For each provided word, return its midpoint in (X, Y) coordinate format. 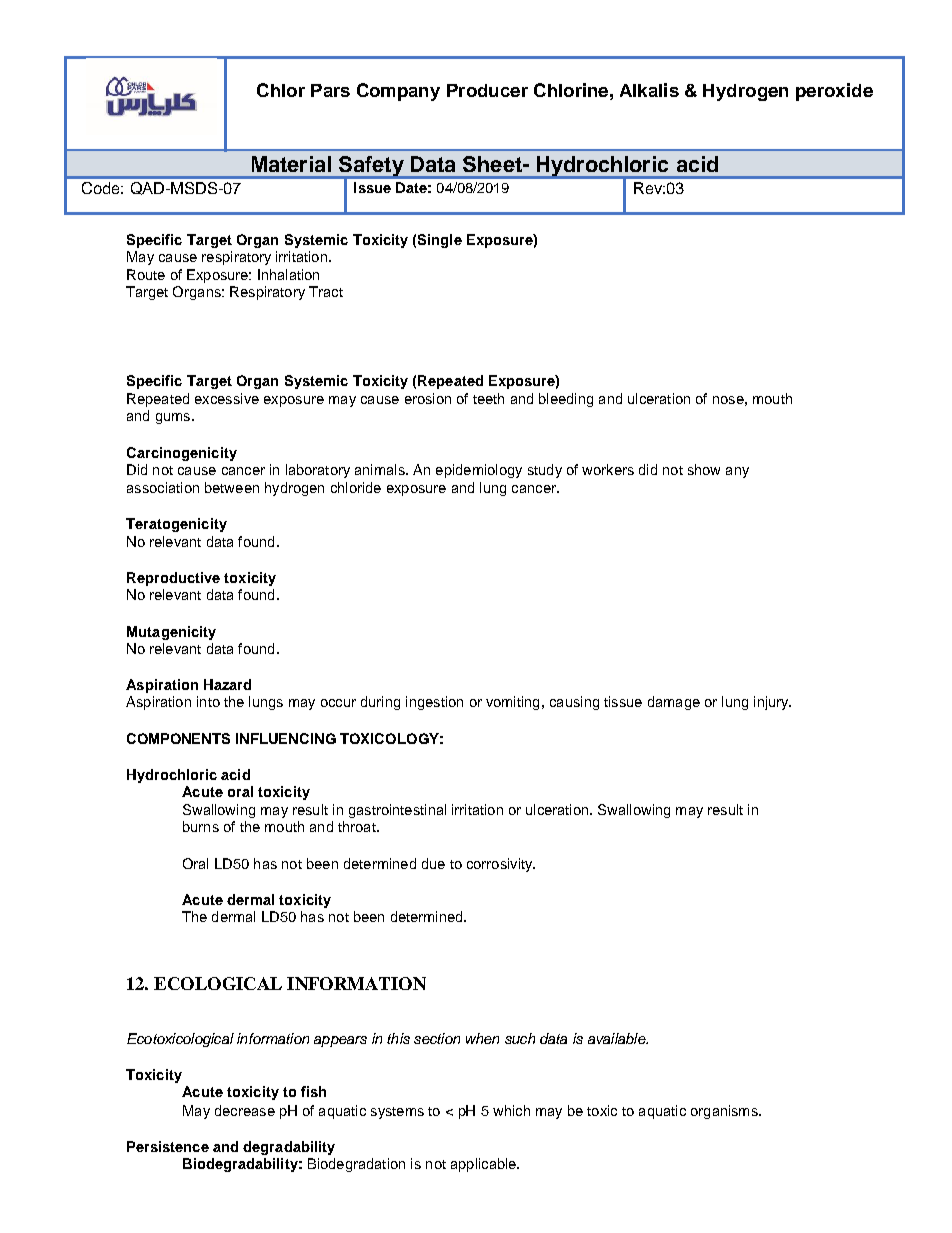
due (433, 863)
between (232, 487)
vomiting (512, 703)
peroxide (834, 92)
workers (608, 469)
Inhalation (288, 274)
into (208, 701)
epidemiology (479, 471)
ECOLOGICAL (218, 983)
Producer (487, 90)
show (704, 469)
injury (772, 703)
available (618, 1038)
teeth (488, 398)
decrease (245, 1110)
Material (291, 164)
